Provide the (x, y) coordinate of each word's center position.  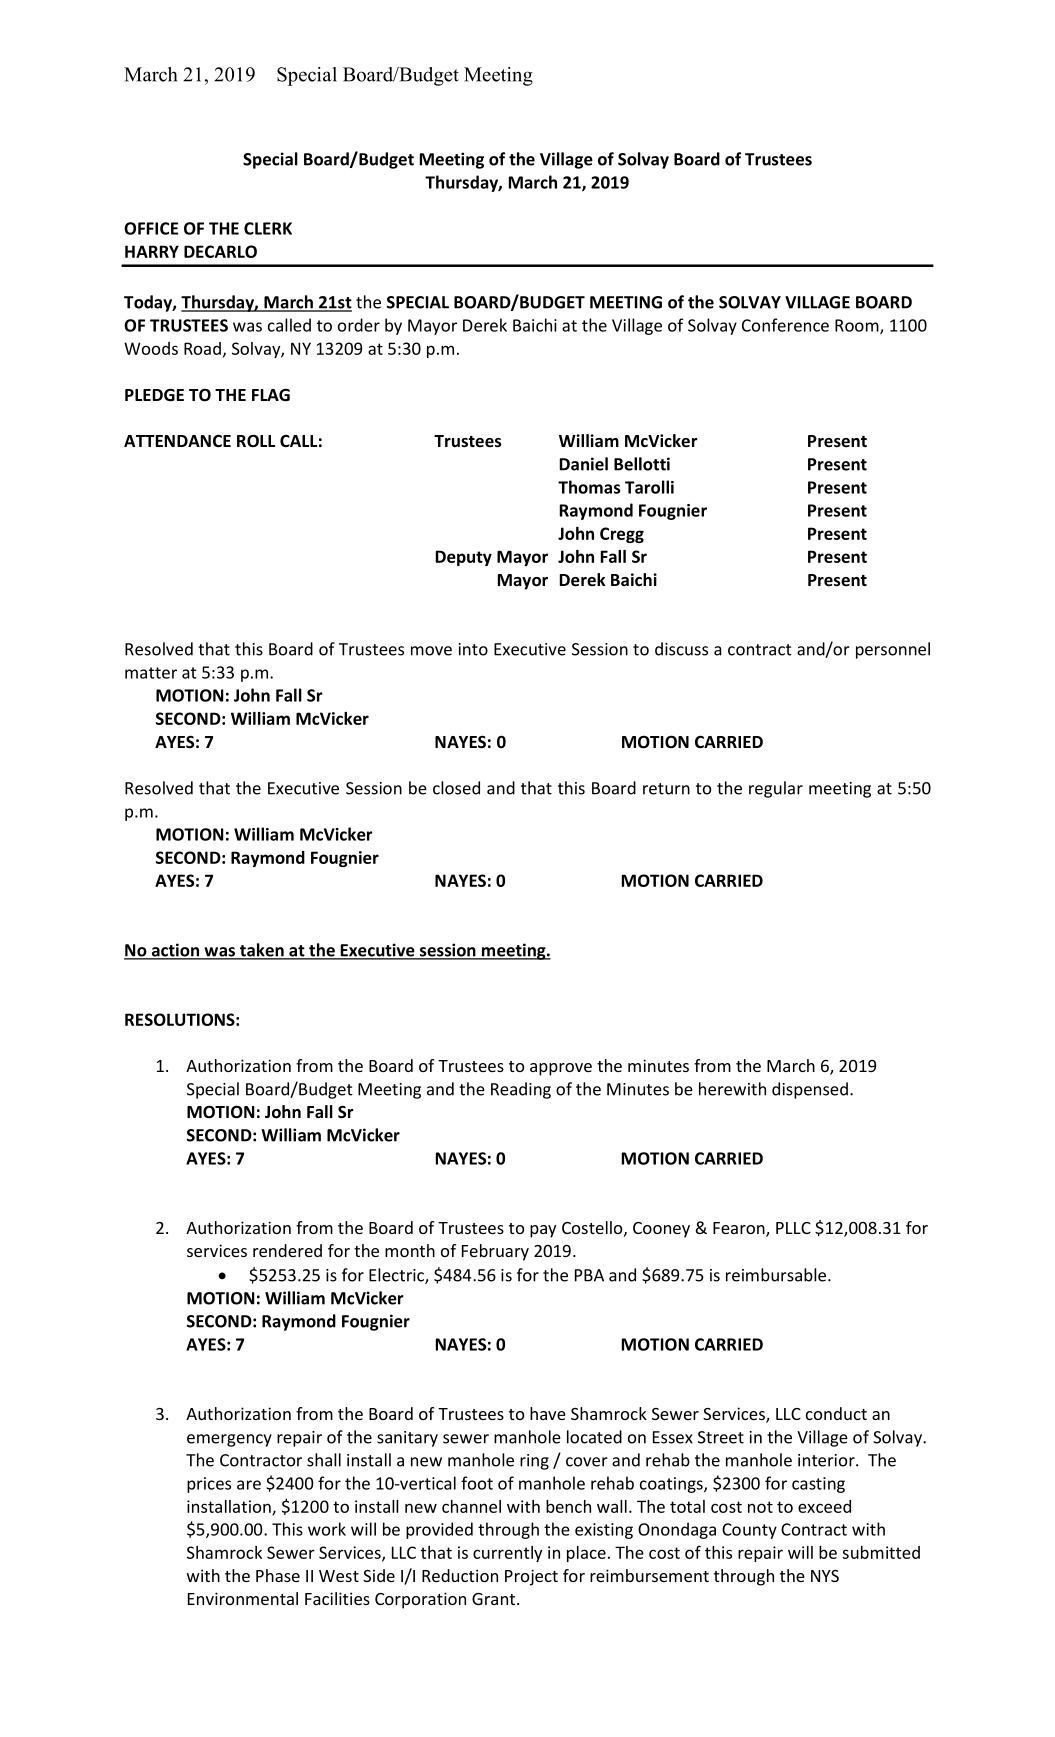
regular (776, 789)
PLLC (793, 1228)
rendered (287, 1250)
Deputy (464, 558)
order (359, 325)
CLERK (268, 228)
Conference (785, 325)
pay (543, 1231)
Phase (278, 1575)
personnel (893, 650)
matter (151, 673)
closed (456, 788)
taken (262, 951)
